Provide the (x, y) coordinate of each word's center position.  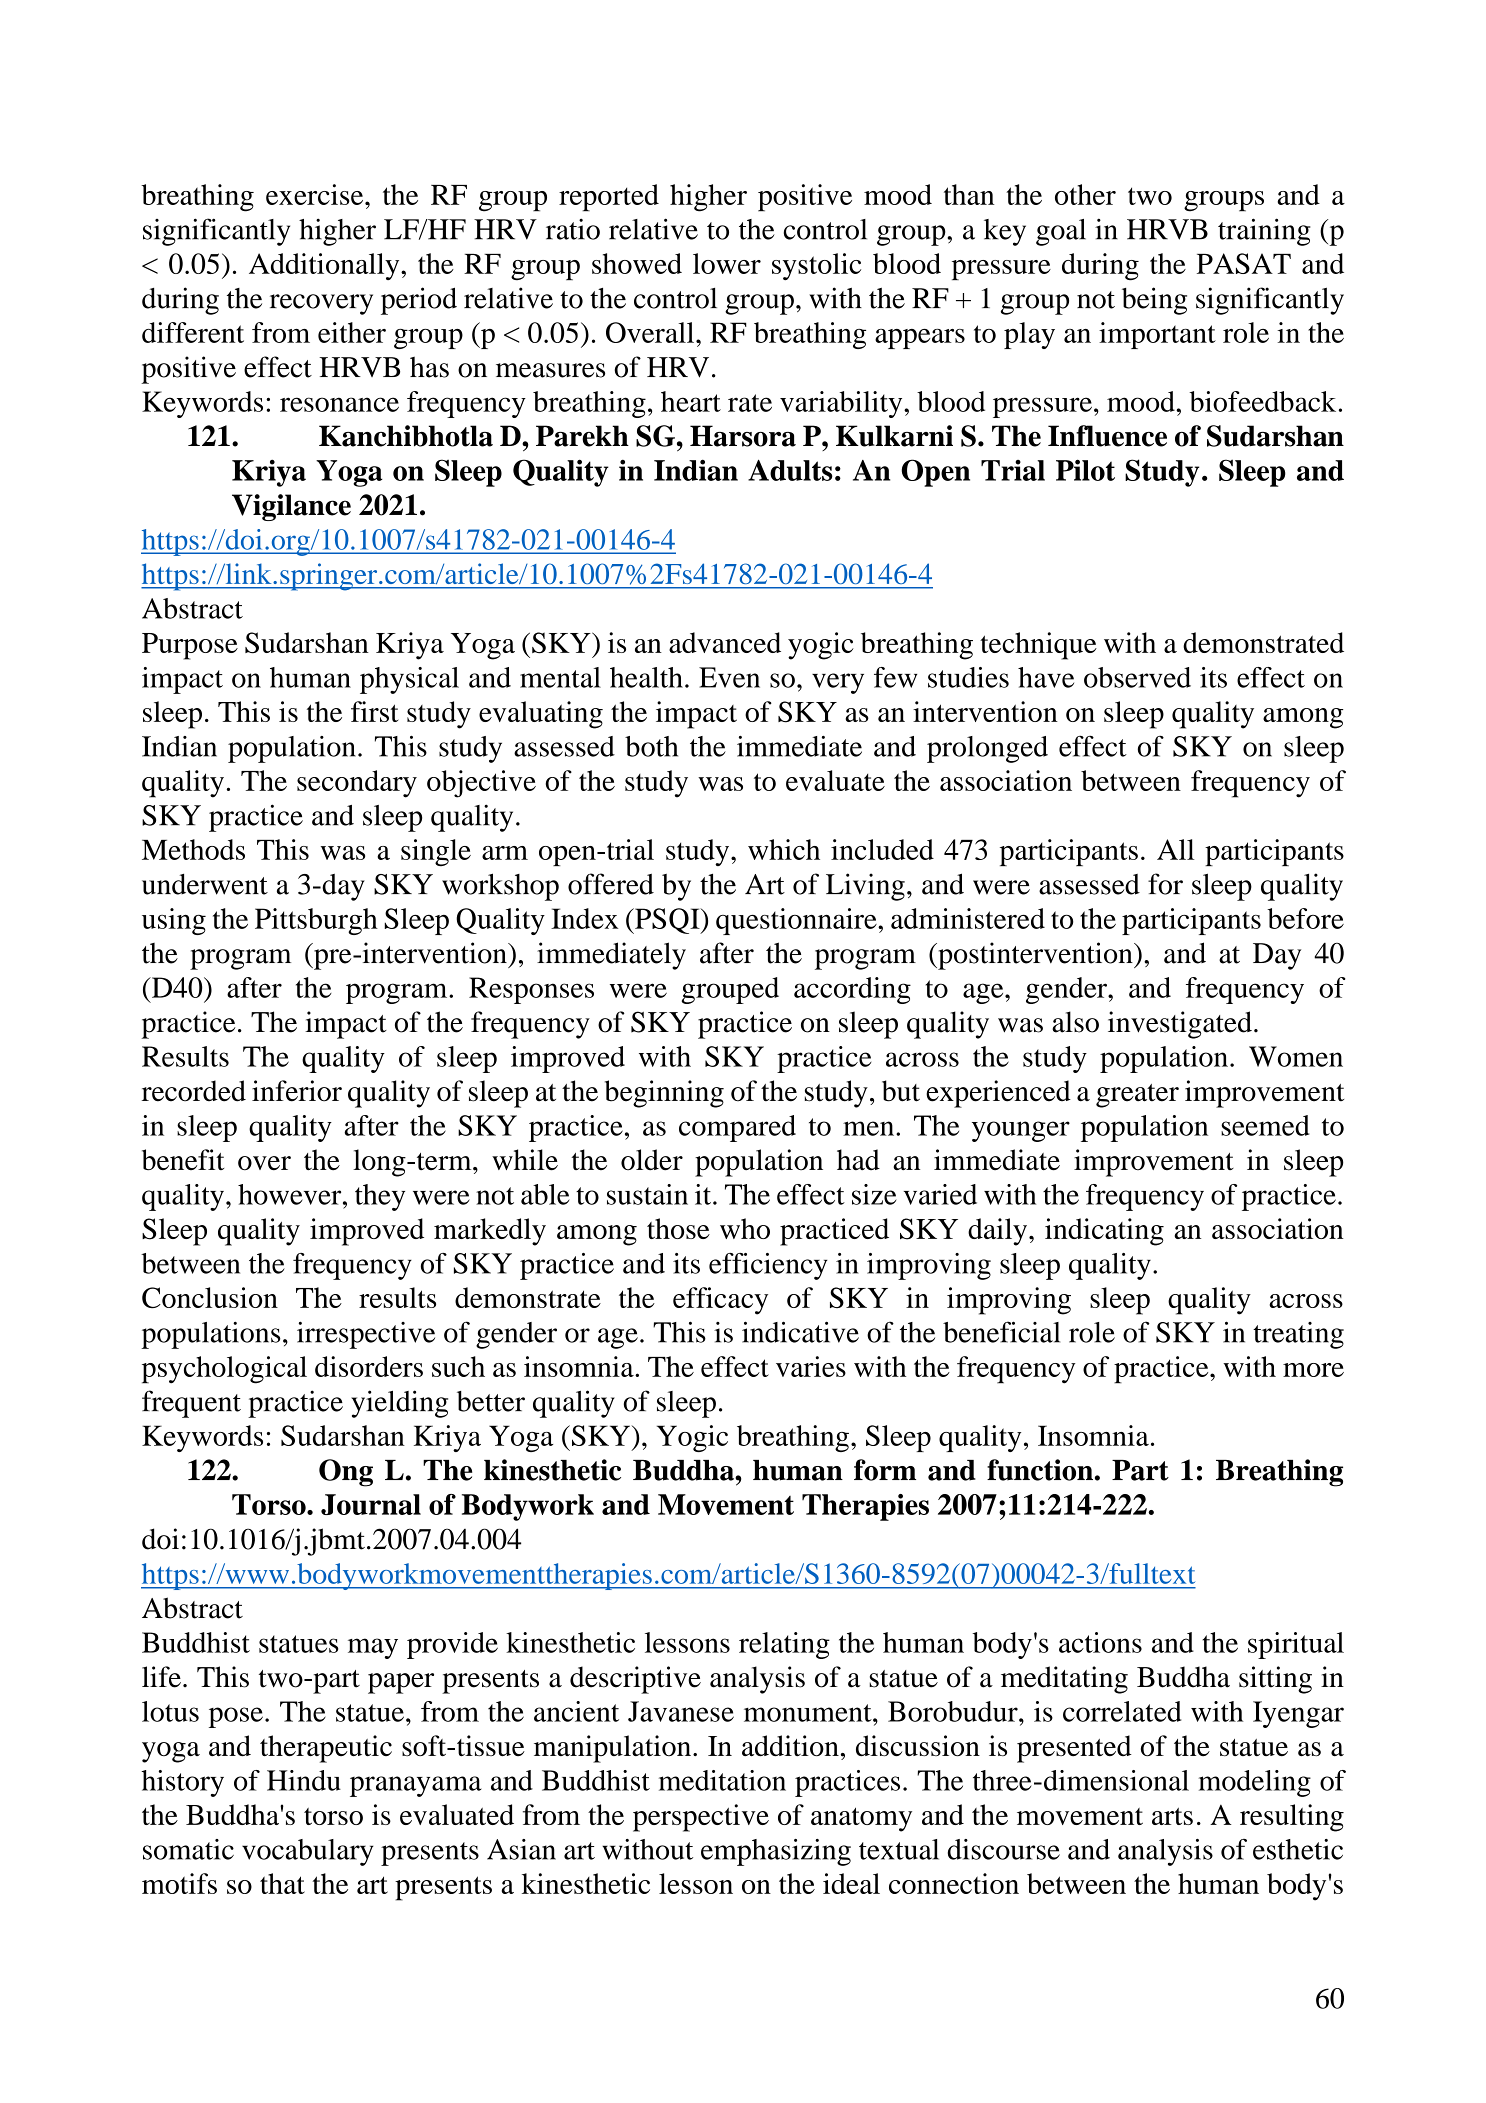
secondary (357, 784)
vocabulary (308, 1852)
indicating (1104, 1232)
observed (1137, 677)
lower (727, 263)
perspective (701, 1818)
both (651, 746)
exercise (316, 194)
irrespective (366, 1335)
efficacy (720, 1301)
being (1154, 301)
